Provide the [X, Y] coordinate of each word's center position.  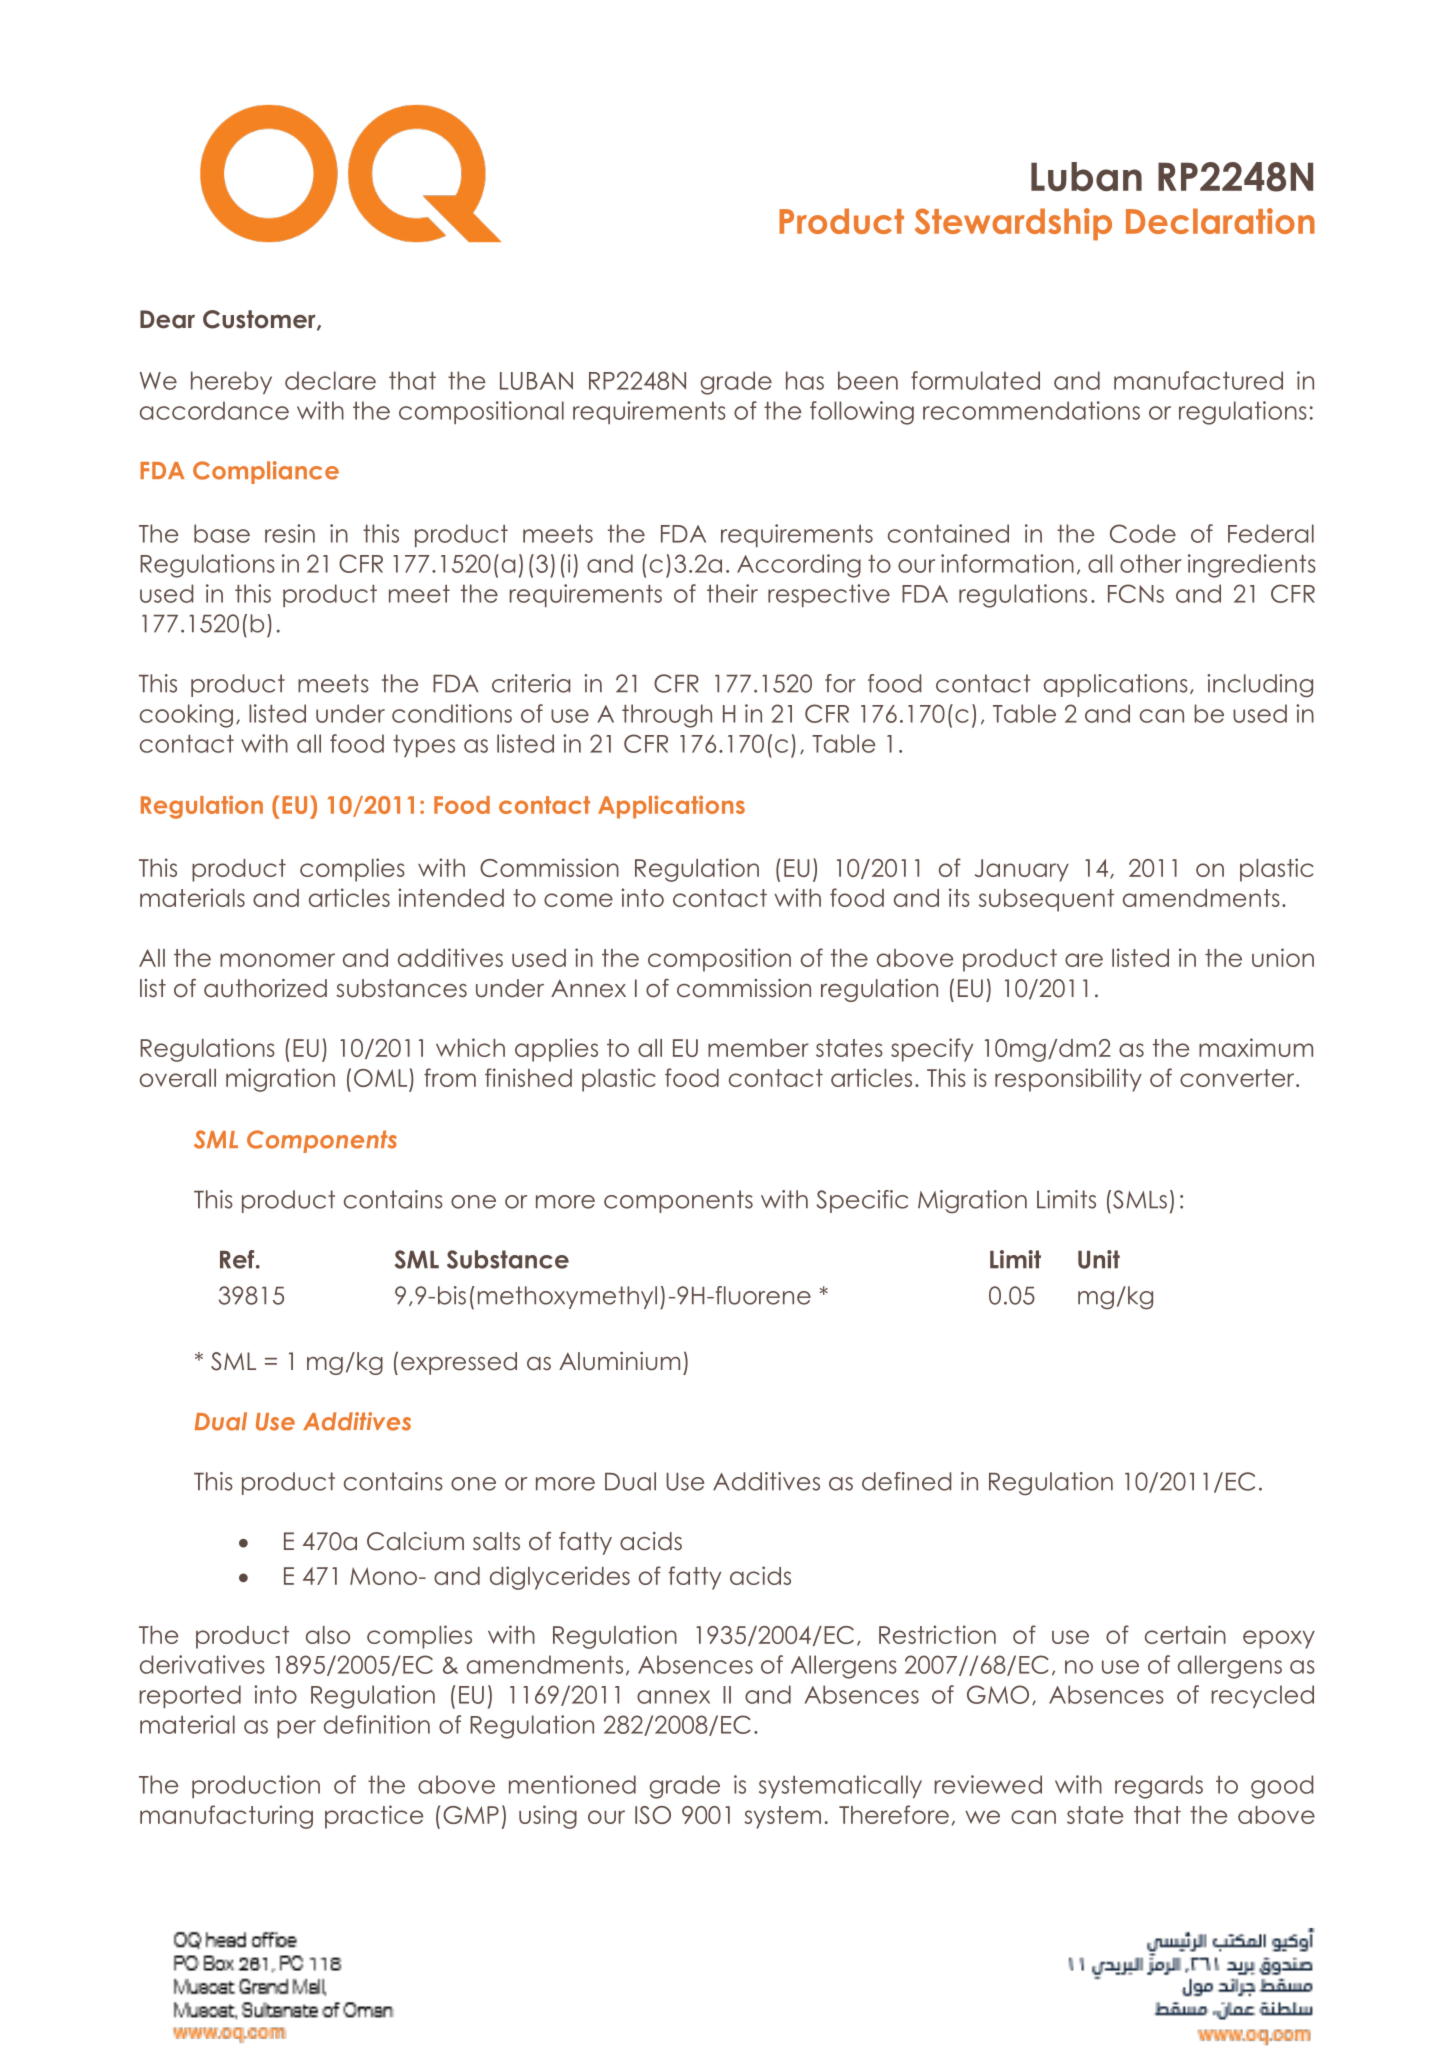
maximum [1256, 1047]
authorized [265, 988]
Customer [260, 320]
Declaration [1220, 221]
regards [1159, 1787]
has [805, 380]
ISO [653, 1815]
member [758, 1048]
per [296, 1729]
